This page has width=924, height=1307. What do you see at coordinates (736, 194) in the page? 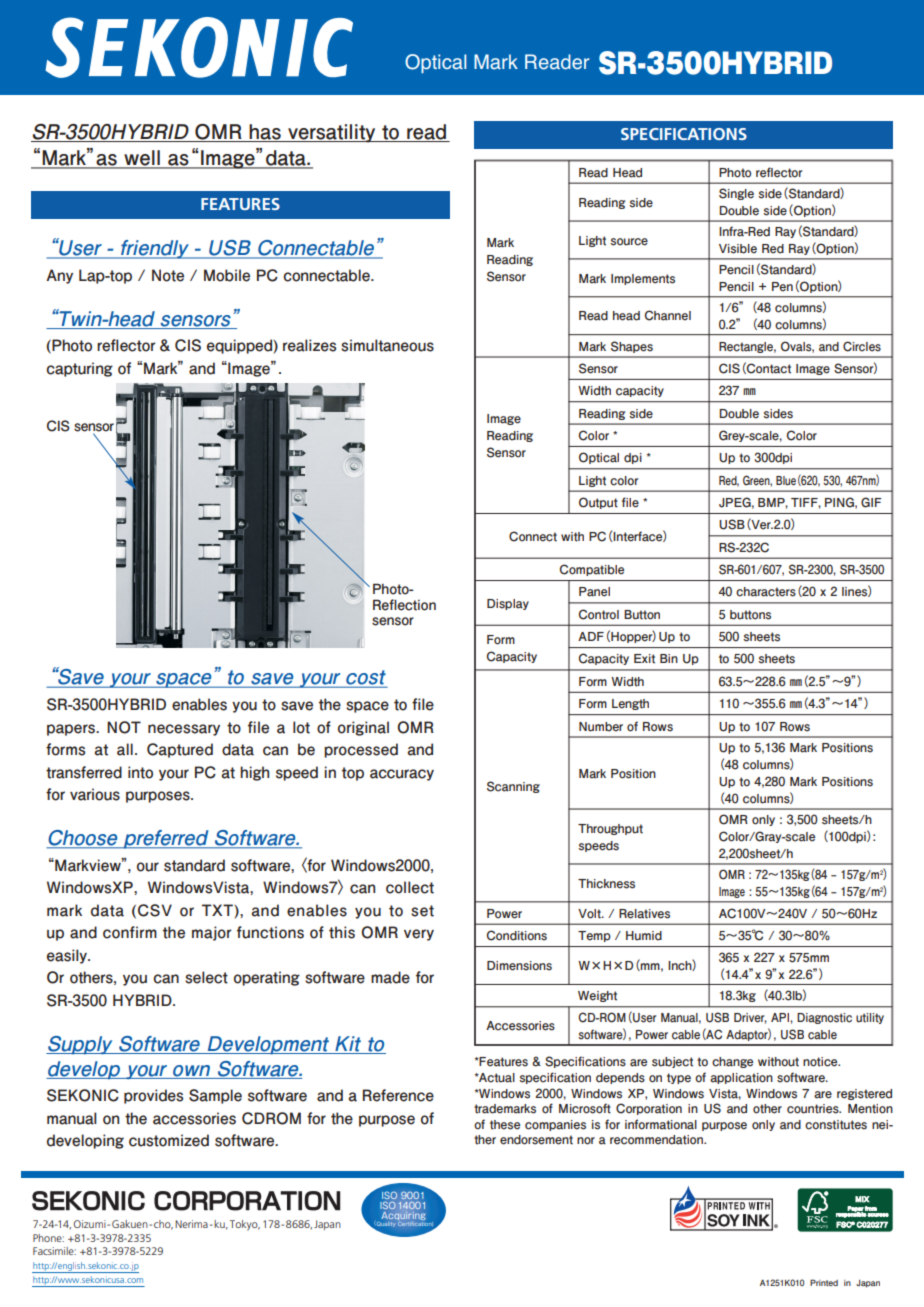
I see `Single` at bounding box center [736, 194].
